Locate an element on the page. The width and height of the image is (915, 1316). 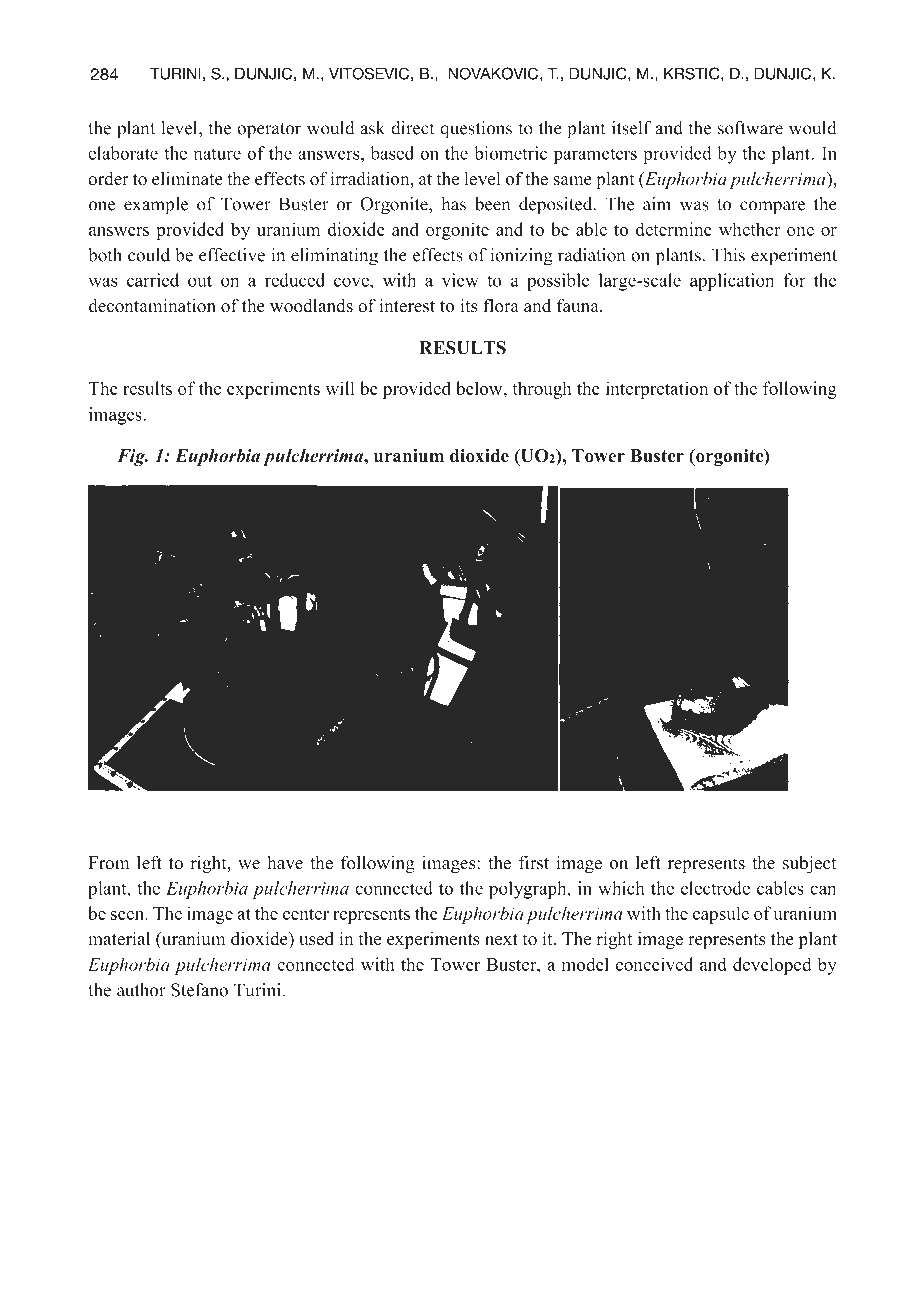
decontamination is located at coordinates (152, 305).
